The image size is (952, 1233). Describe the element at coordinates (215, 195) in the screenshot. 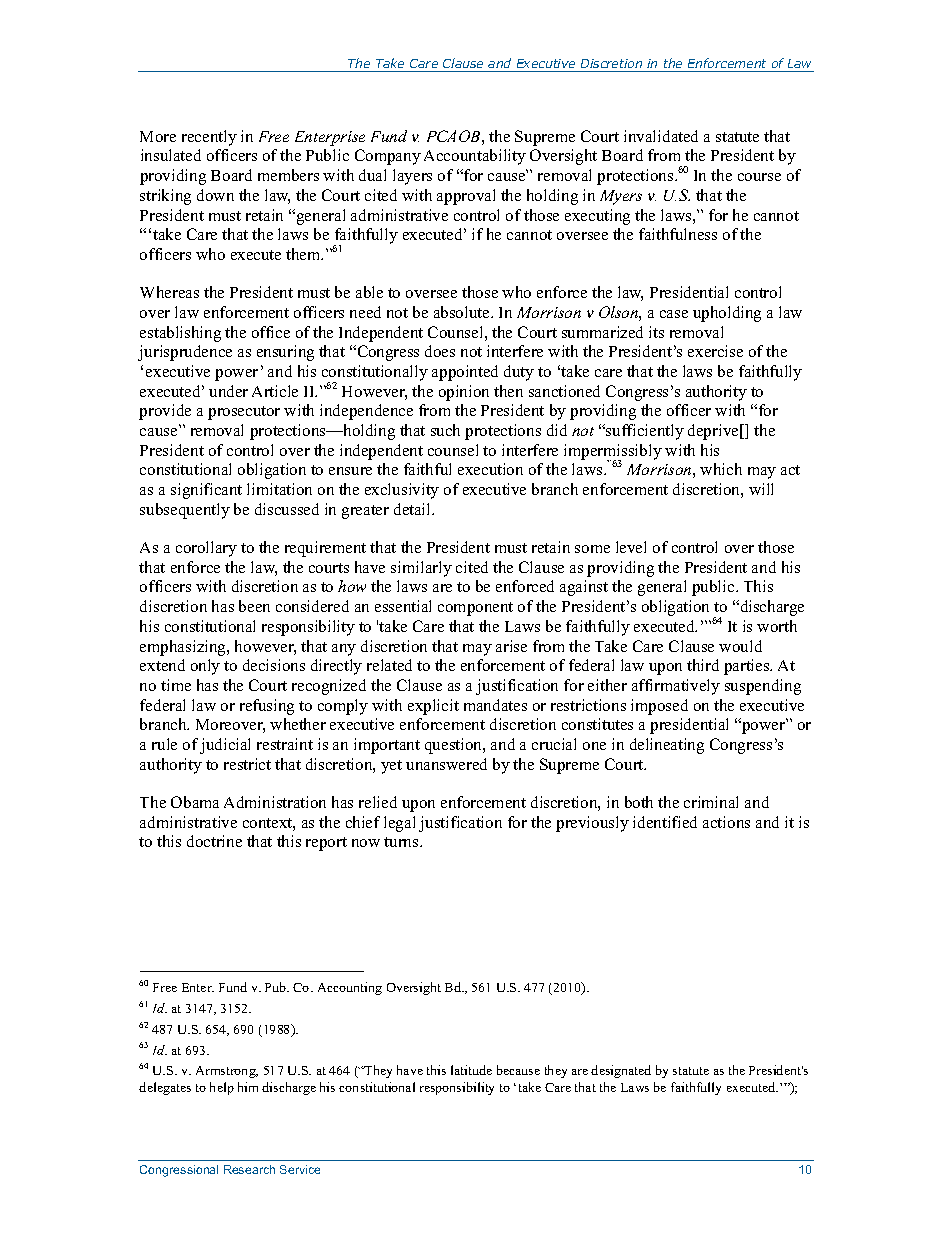

I see `down` at that location.
